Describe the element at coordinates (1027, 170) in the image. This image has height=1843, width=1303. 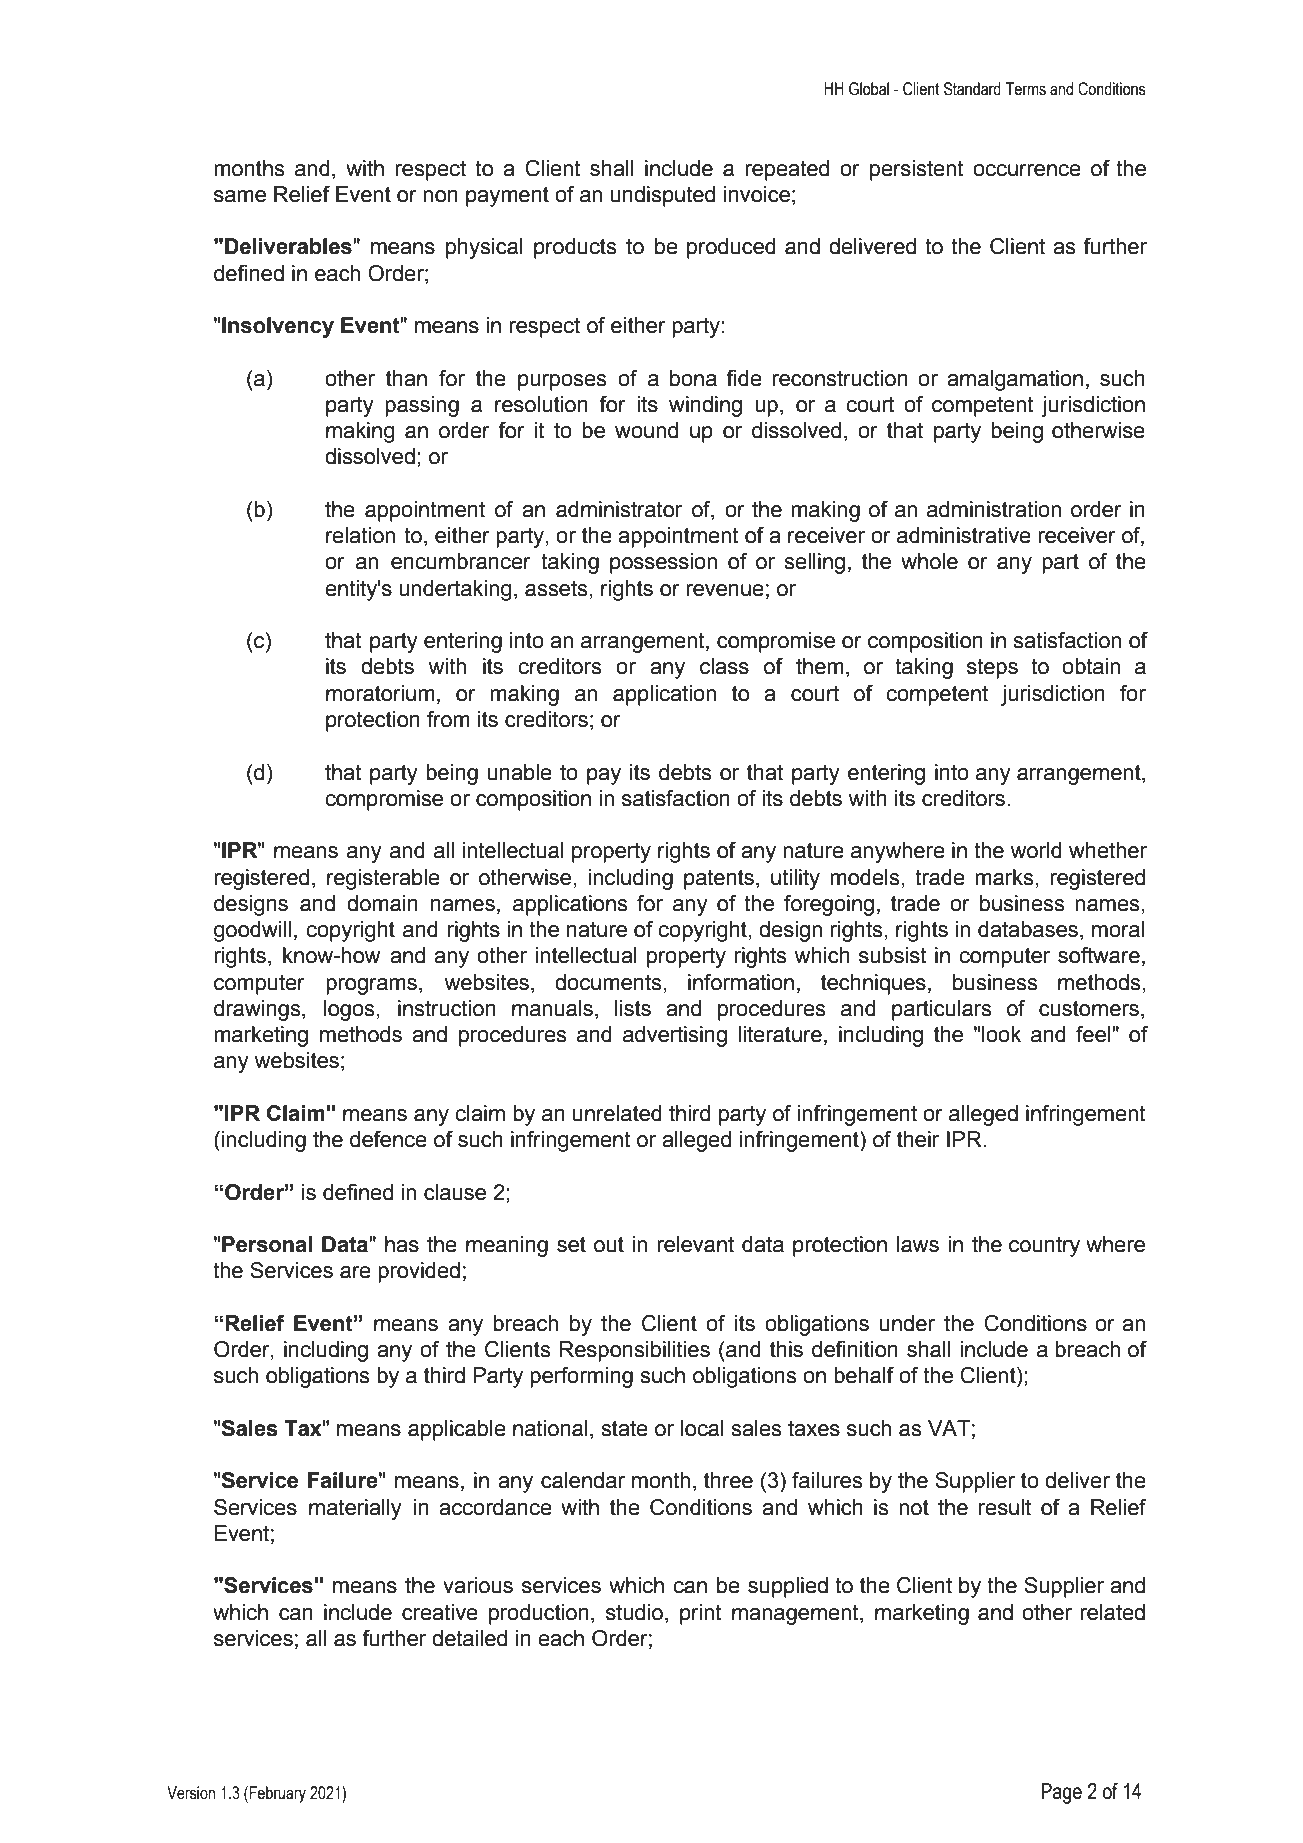
I see `occurrence` at that location.
